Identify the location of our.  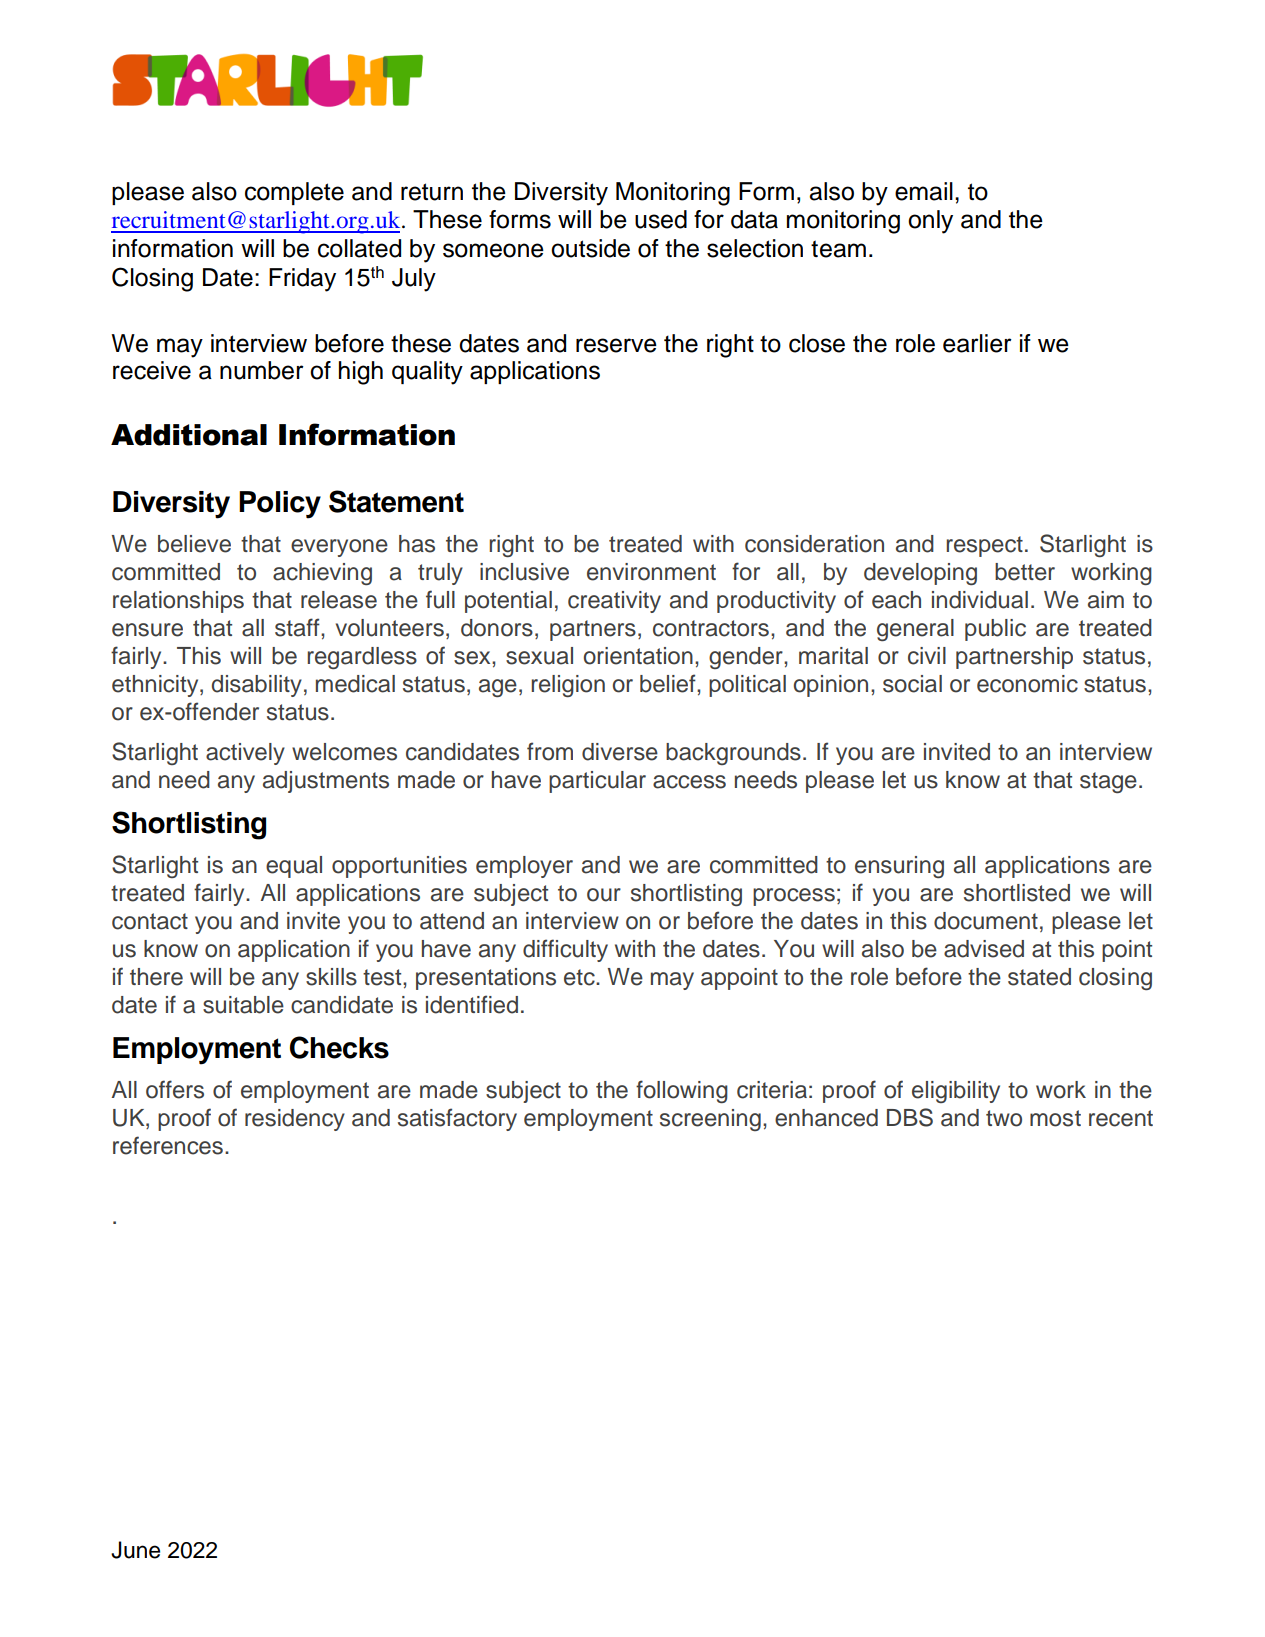
(604, 895).
